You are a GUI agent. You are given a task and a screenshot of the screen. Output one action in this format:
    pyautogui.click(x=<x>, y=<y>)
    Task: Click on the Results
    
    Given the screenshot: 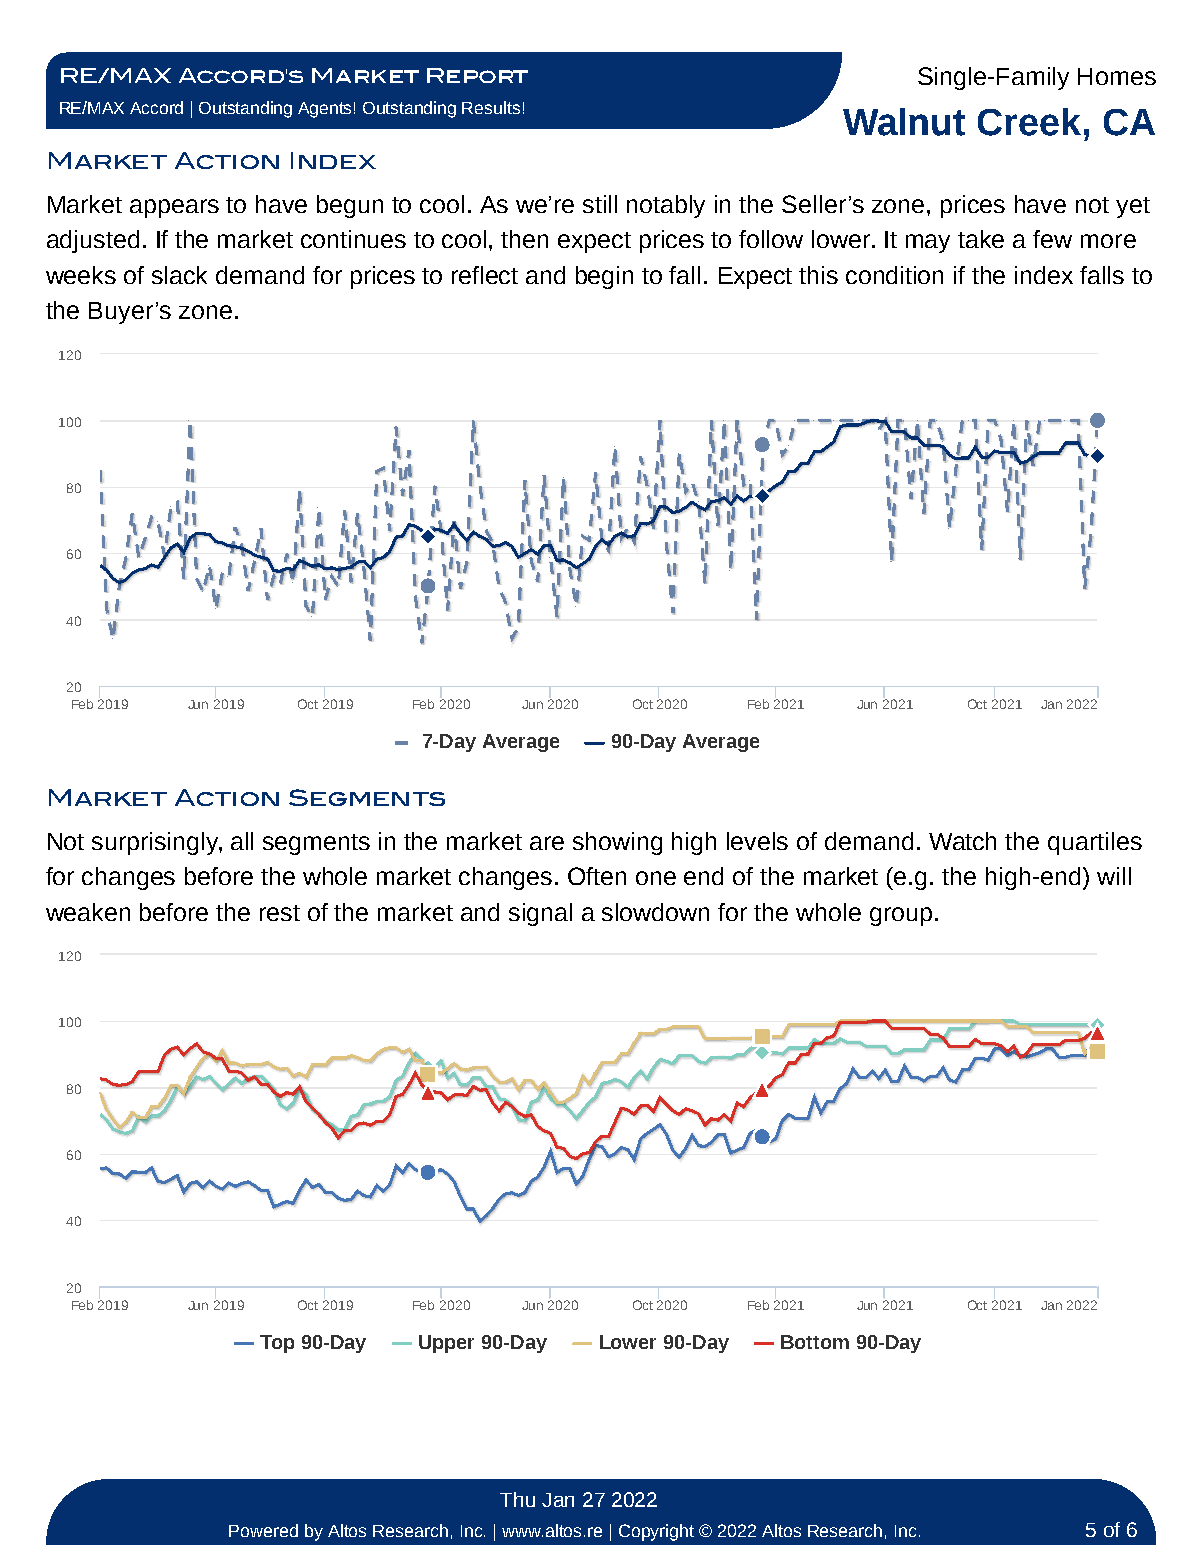 What is the action you would take?
    pyautogui.click(x=491, y=107)
